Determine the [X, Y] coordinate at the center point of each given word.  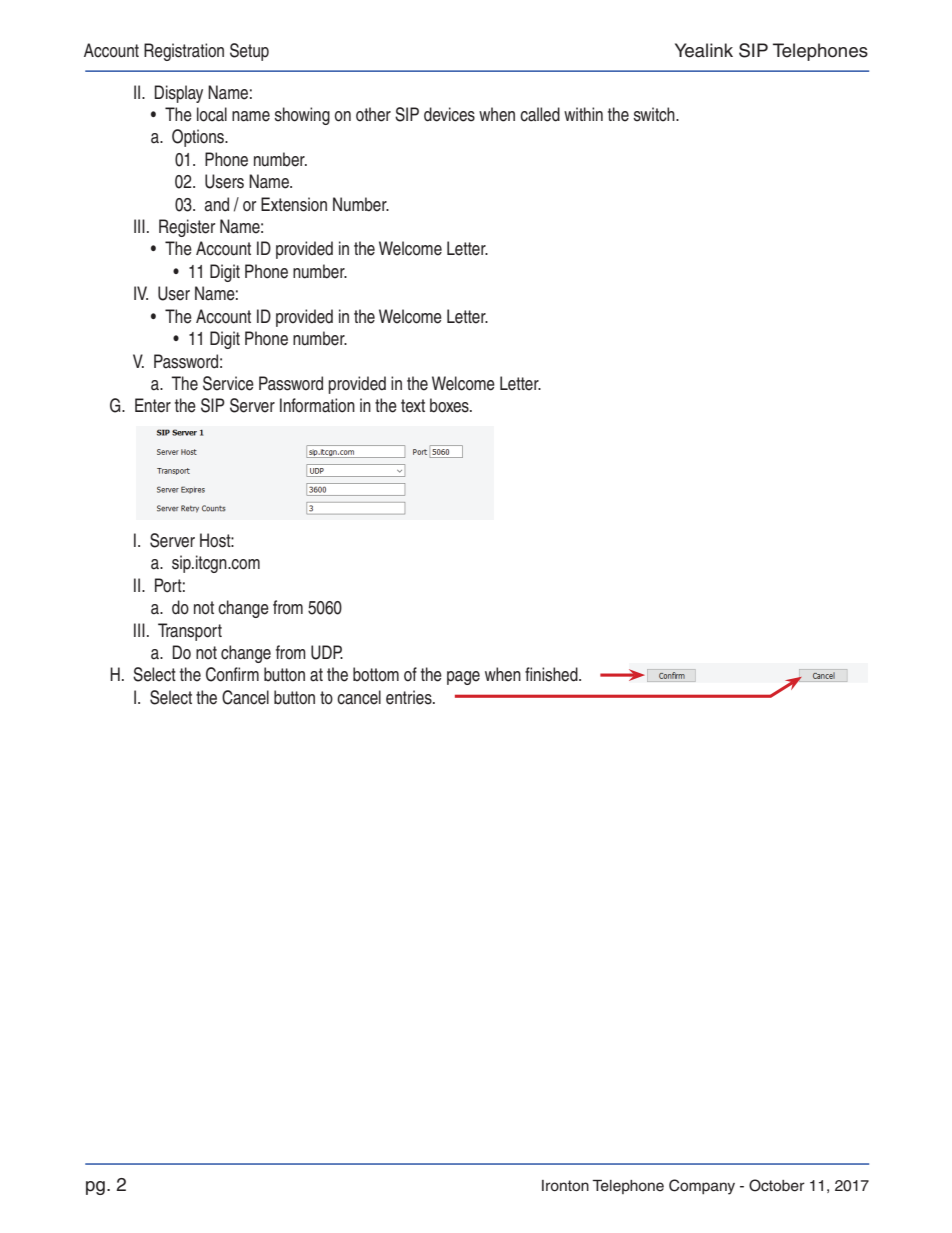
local [212, 114]
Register [187, 228]
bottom [376, 674]
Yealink [704, 50]
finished [552, 674]
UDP [327, 652]
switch [655, 114]
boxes [450, 405]
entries [410, 697]
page [463, 678]
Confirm [232, 674]
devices [449, 114]
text [413, 406]
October [777, 1185]
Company [702, 1187]
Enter [153, 405]
